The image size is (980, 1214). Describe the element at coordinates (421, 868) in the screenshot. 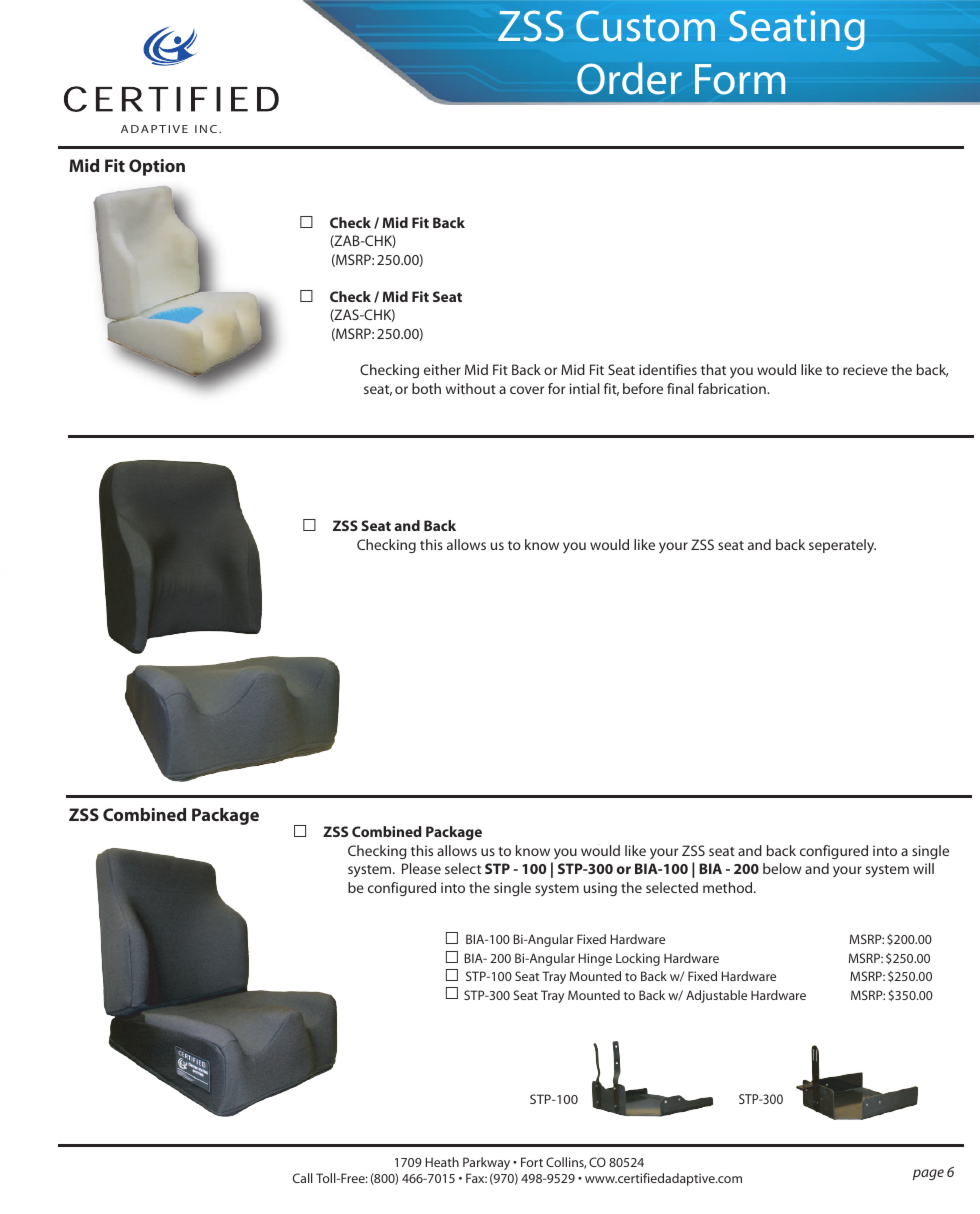

I see `Please` at that location.
